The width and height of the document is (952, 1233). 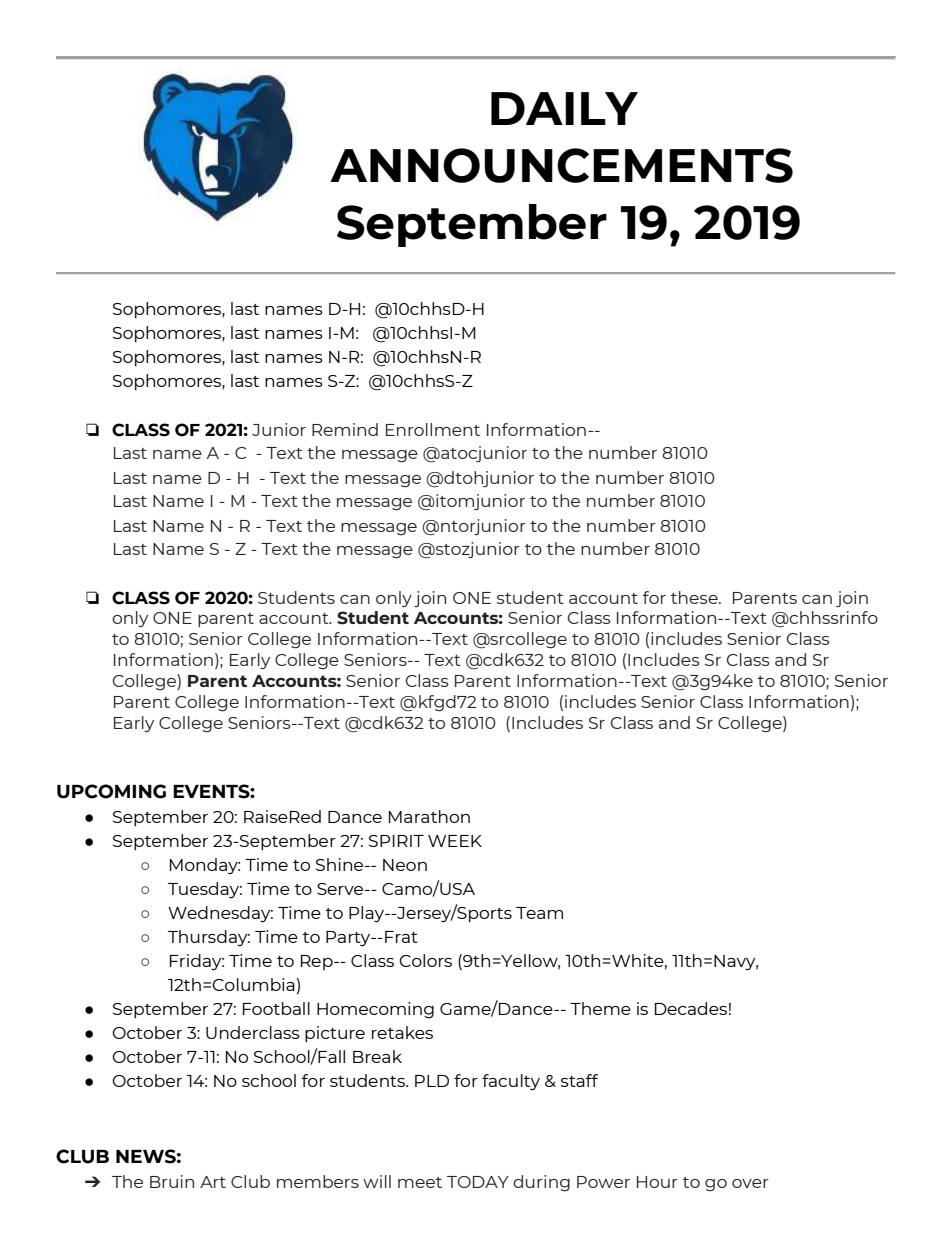 What do you see at coordinates (695, 597) in the document?
I see `these` at bounding box center [695, 597].
